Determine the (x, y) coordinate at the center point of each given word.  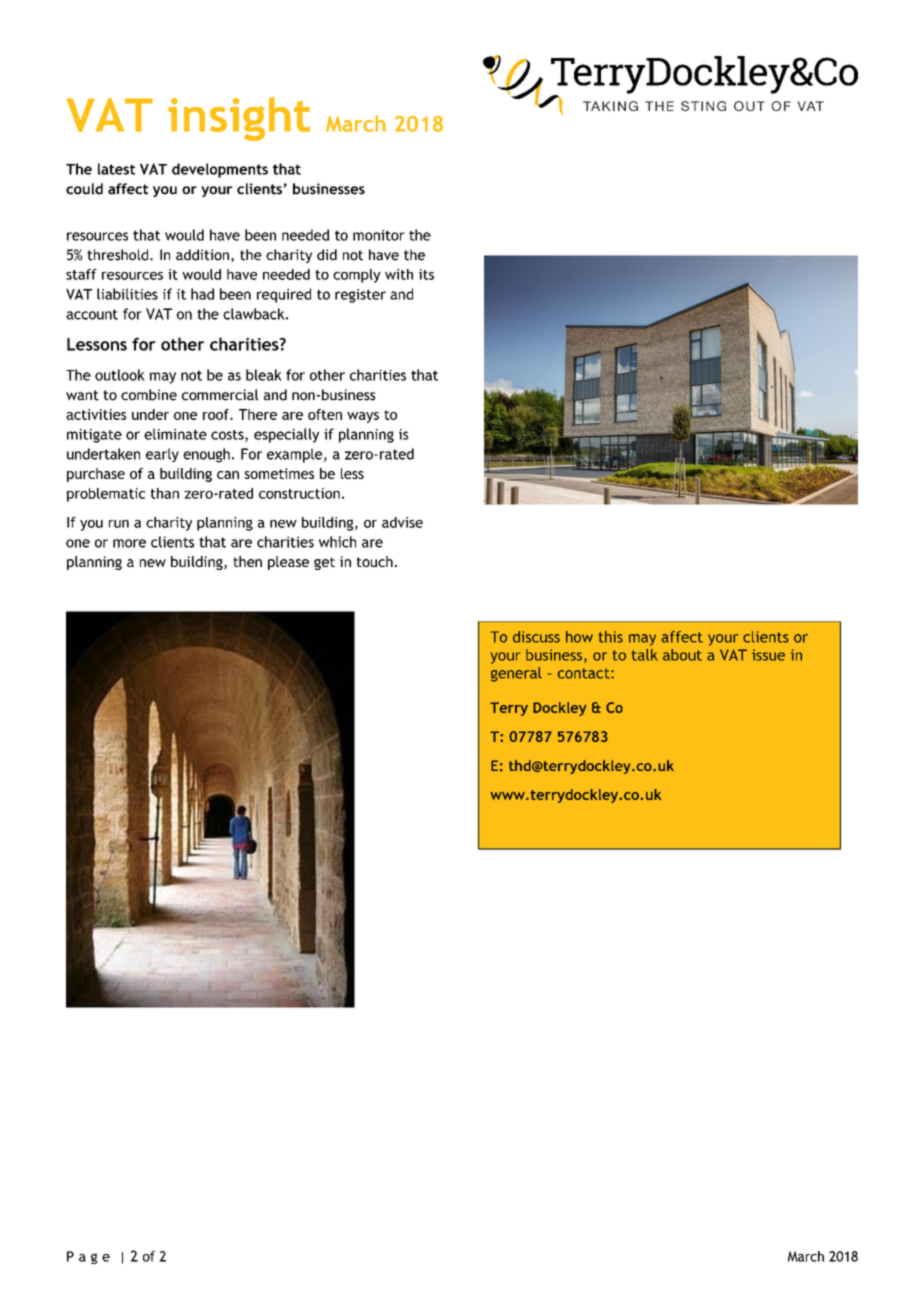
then (247, 561)
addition (202, 255)
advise (402, 522)
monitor (379, 235)
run (119, 524)
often (325, 414)
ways (363, 417)
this (611, 637)
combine (149, 395)
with (399, 274)
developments (220, 170)
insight (239, 119)
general (516, 674)
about (682, 655)
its (426, 274)
